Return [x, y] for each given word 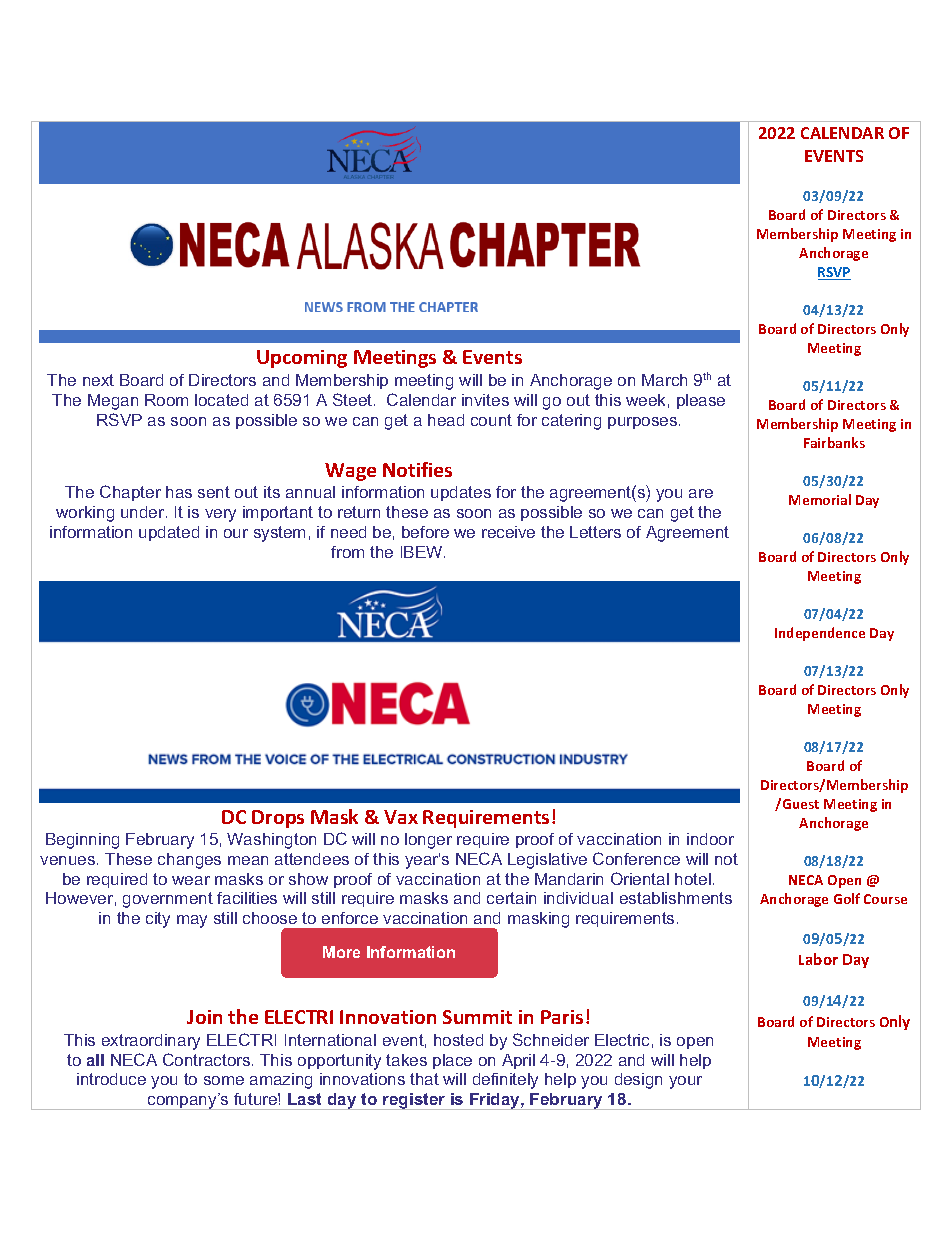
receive [508, 532]
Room [166, 400]
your [685, 1082]
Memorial [820, 499]
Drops [278, 819]
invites [485, 400]
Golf [847, 898]
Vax [401, 817]
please [701, 401]
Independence [820, 634]
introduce [111, 1079]
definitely [505, 1081]
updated [169, 533]
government [168, 900]
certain [511, 898]
